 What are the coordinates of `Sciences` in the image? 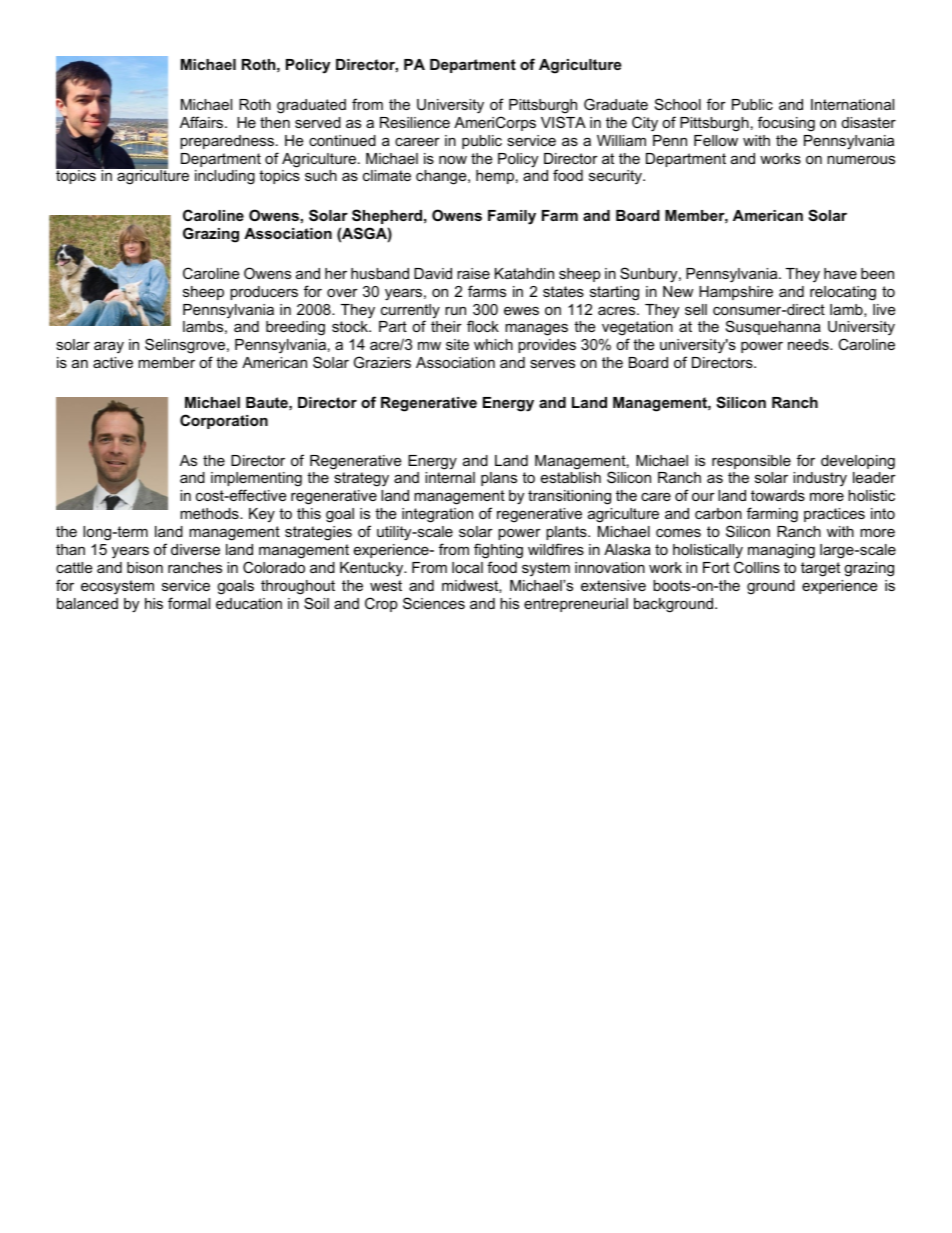 It's located at (434, 603).
